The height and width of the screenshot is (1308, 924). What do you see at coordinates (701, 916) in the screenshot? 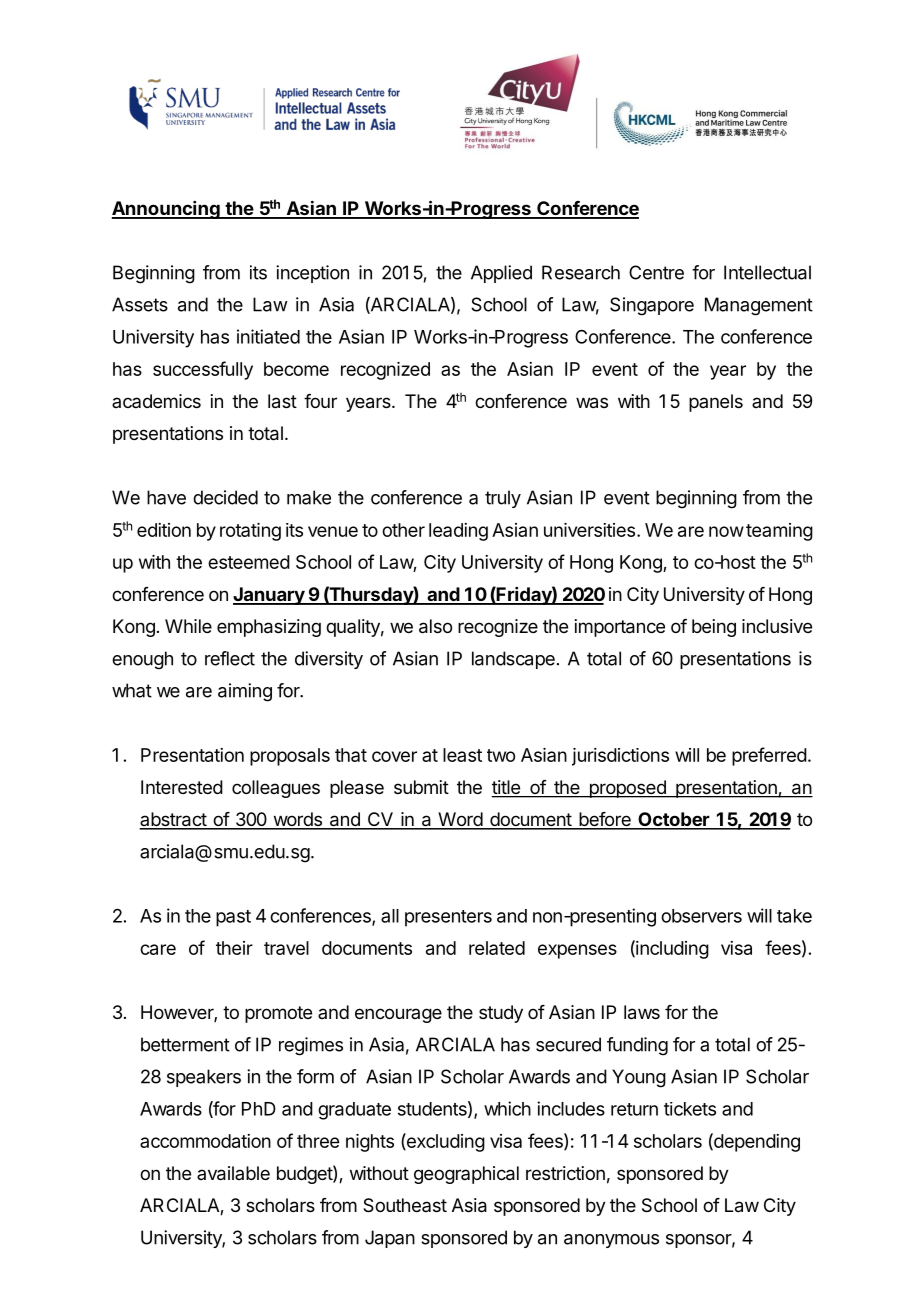
I see `observers` at bounding box center [701, 916].
